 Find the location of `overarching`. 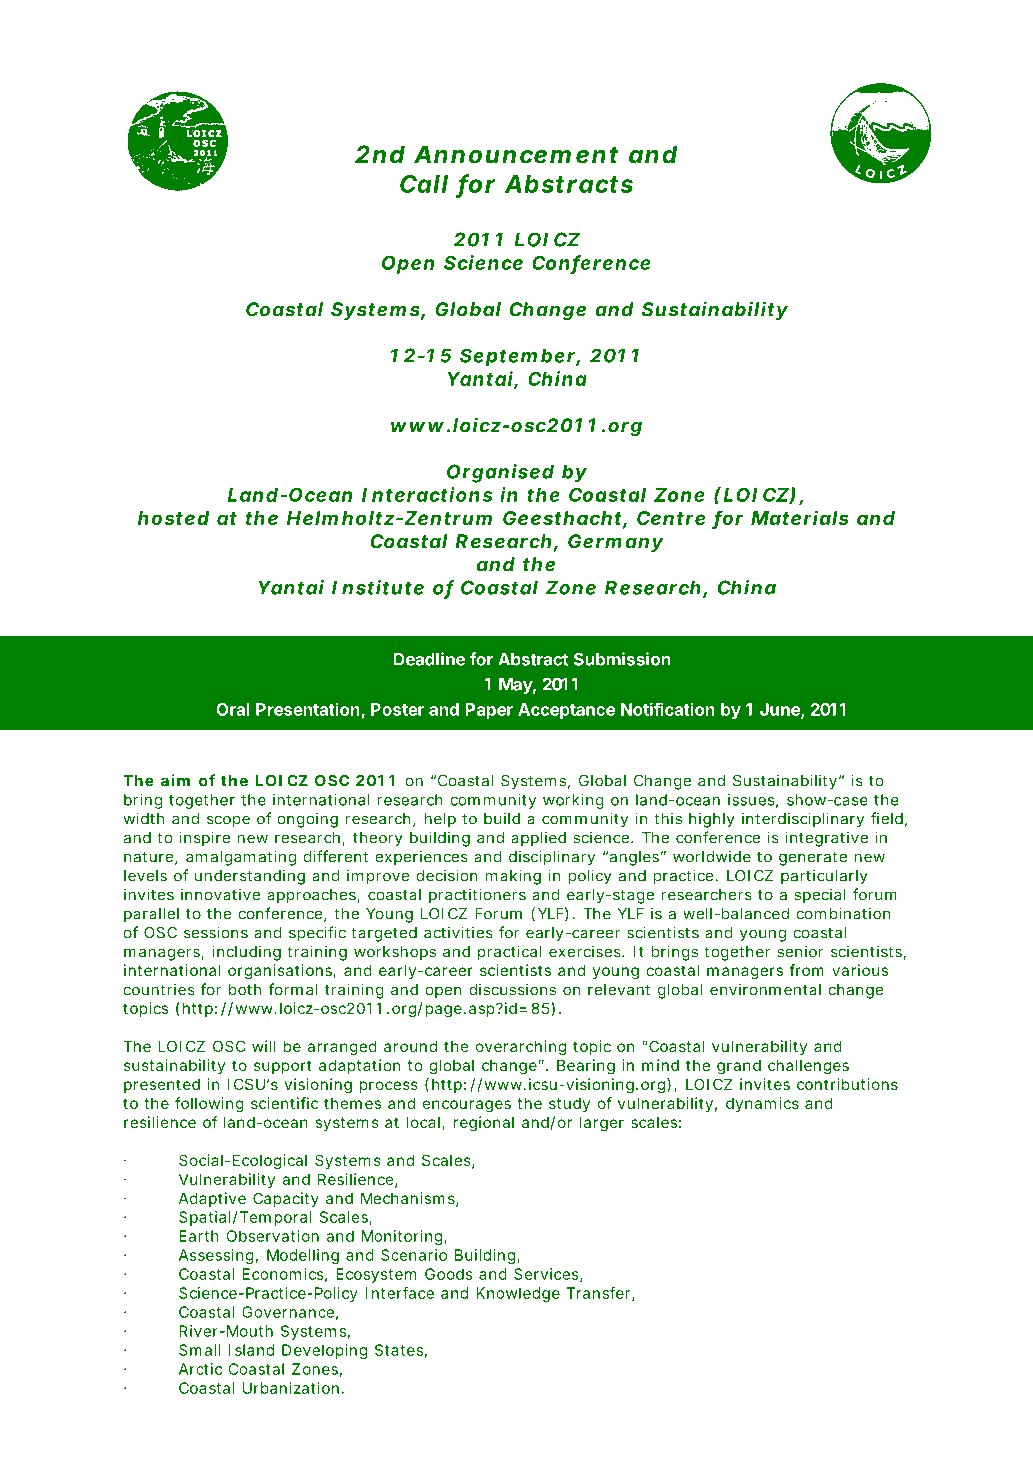

overarching is located at coordinates (521, 1048).
